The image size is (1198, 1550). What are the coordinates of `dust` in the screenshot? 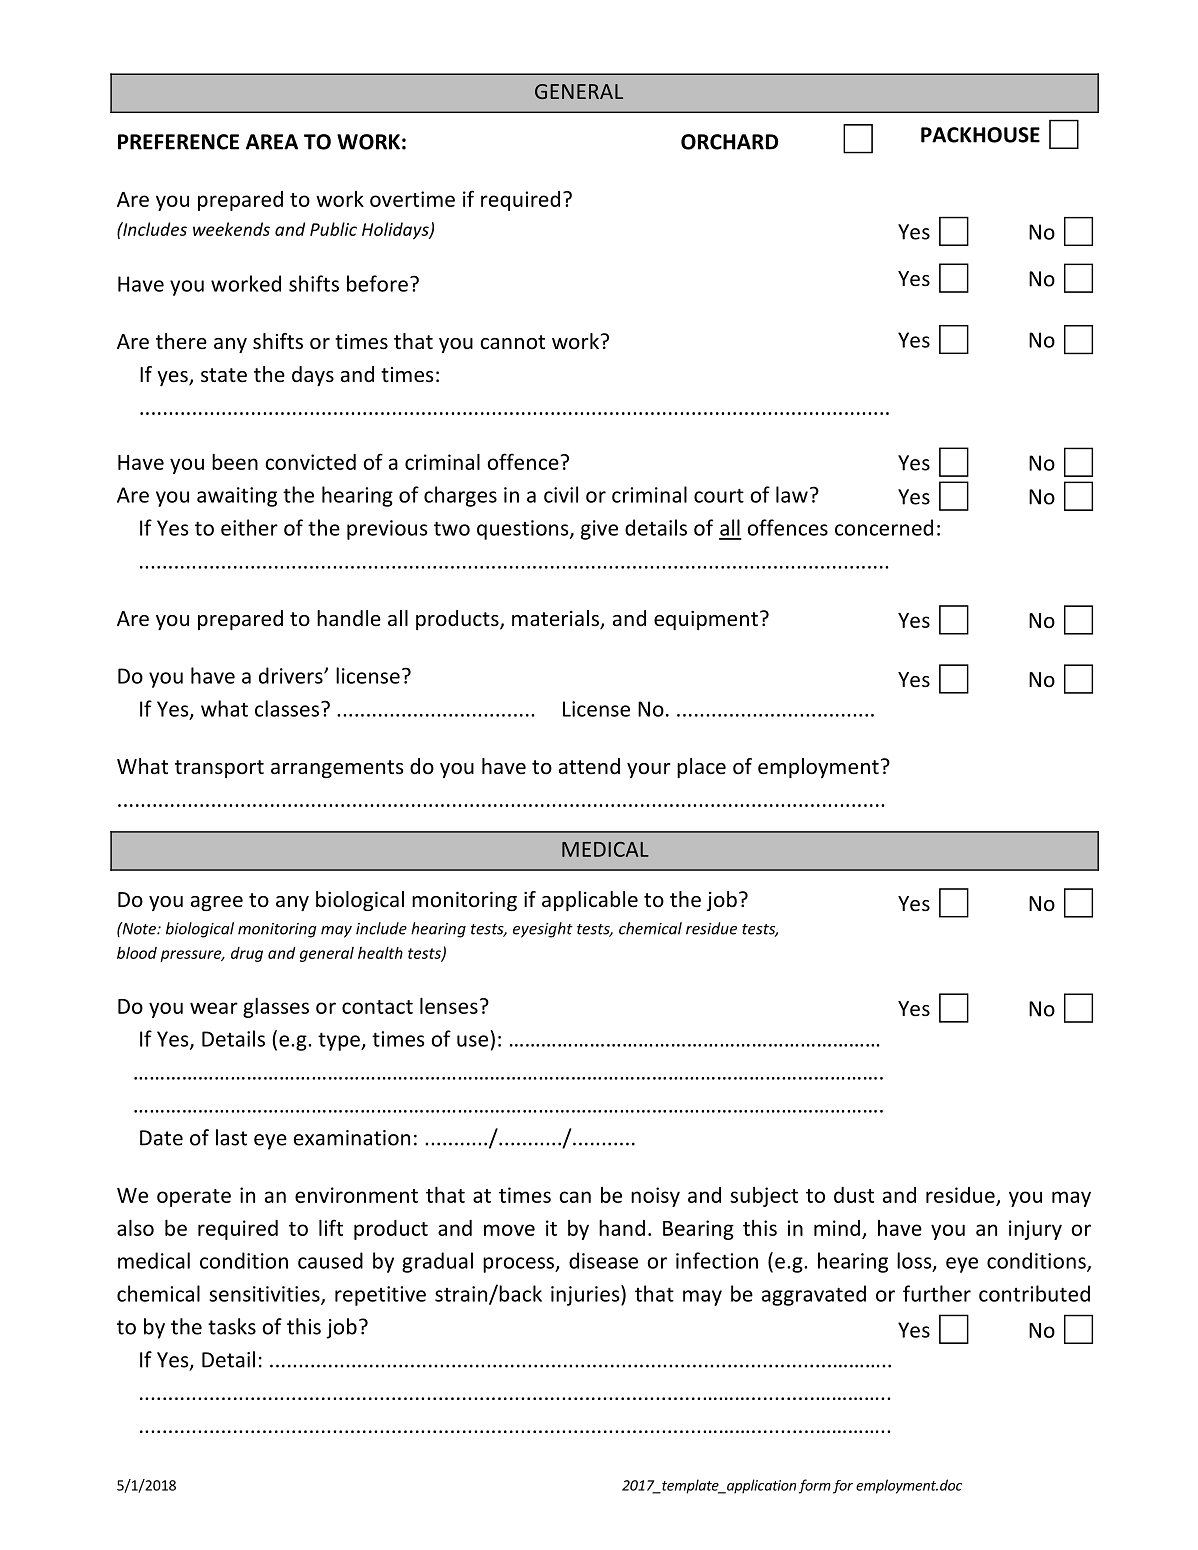 It's located at (854, 1195).
